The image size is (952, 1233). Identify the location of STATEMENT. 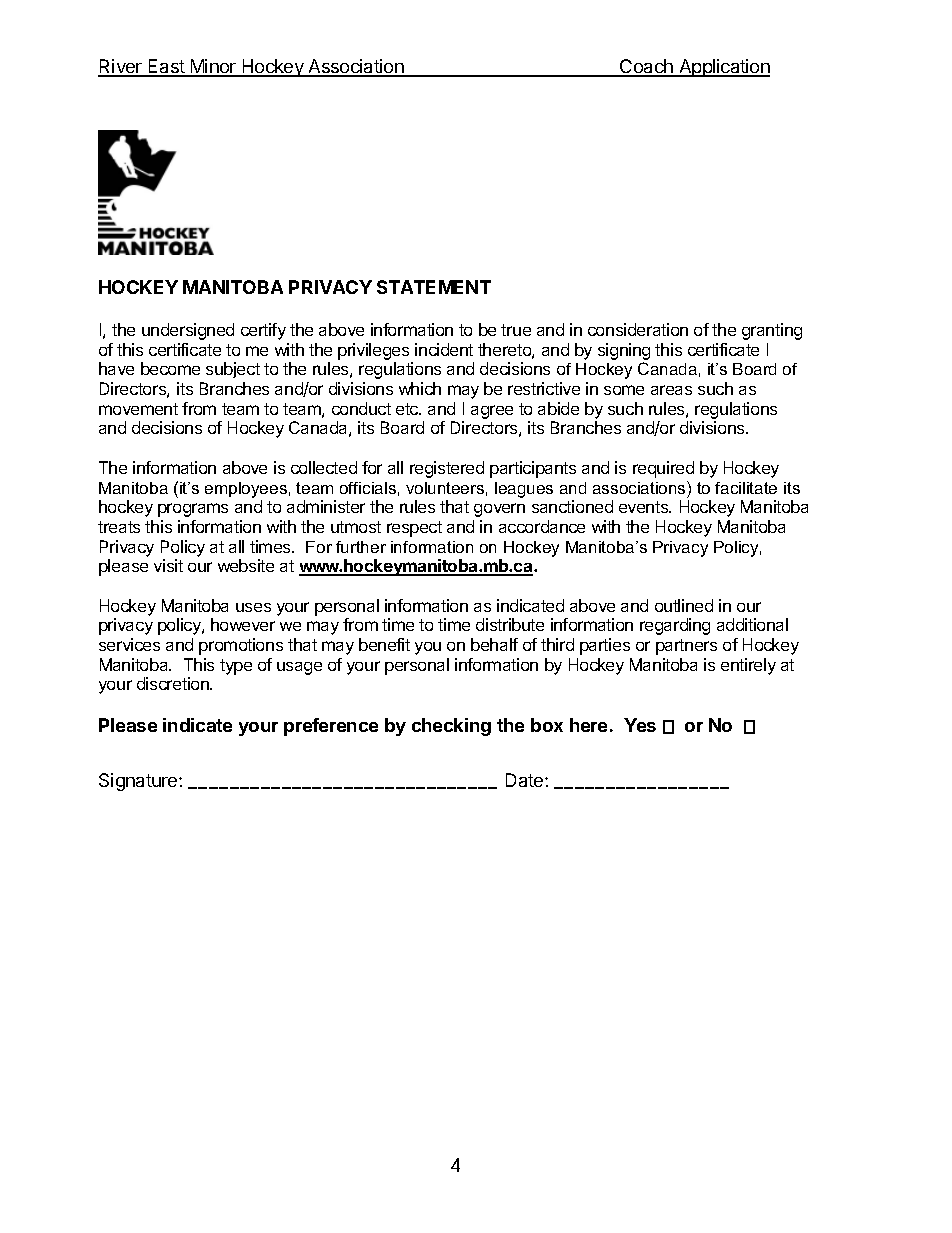
(434, 287).
